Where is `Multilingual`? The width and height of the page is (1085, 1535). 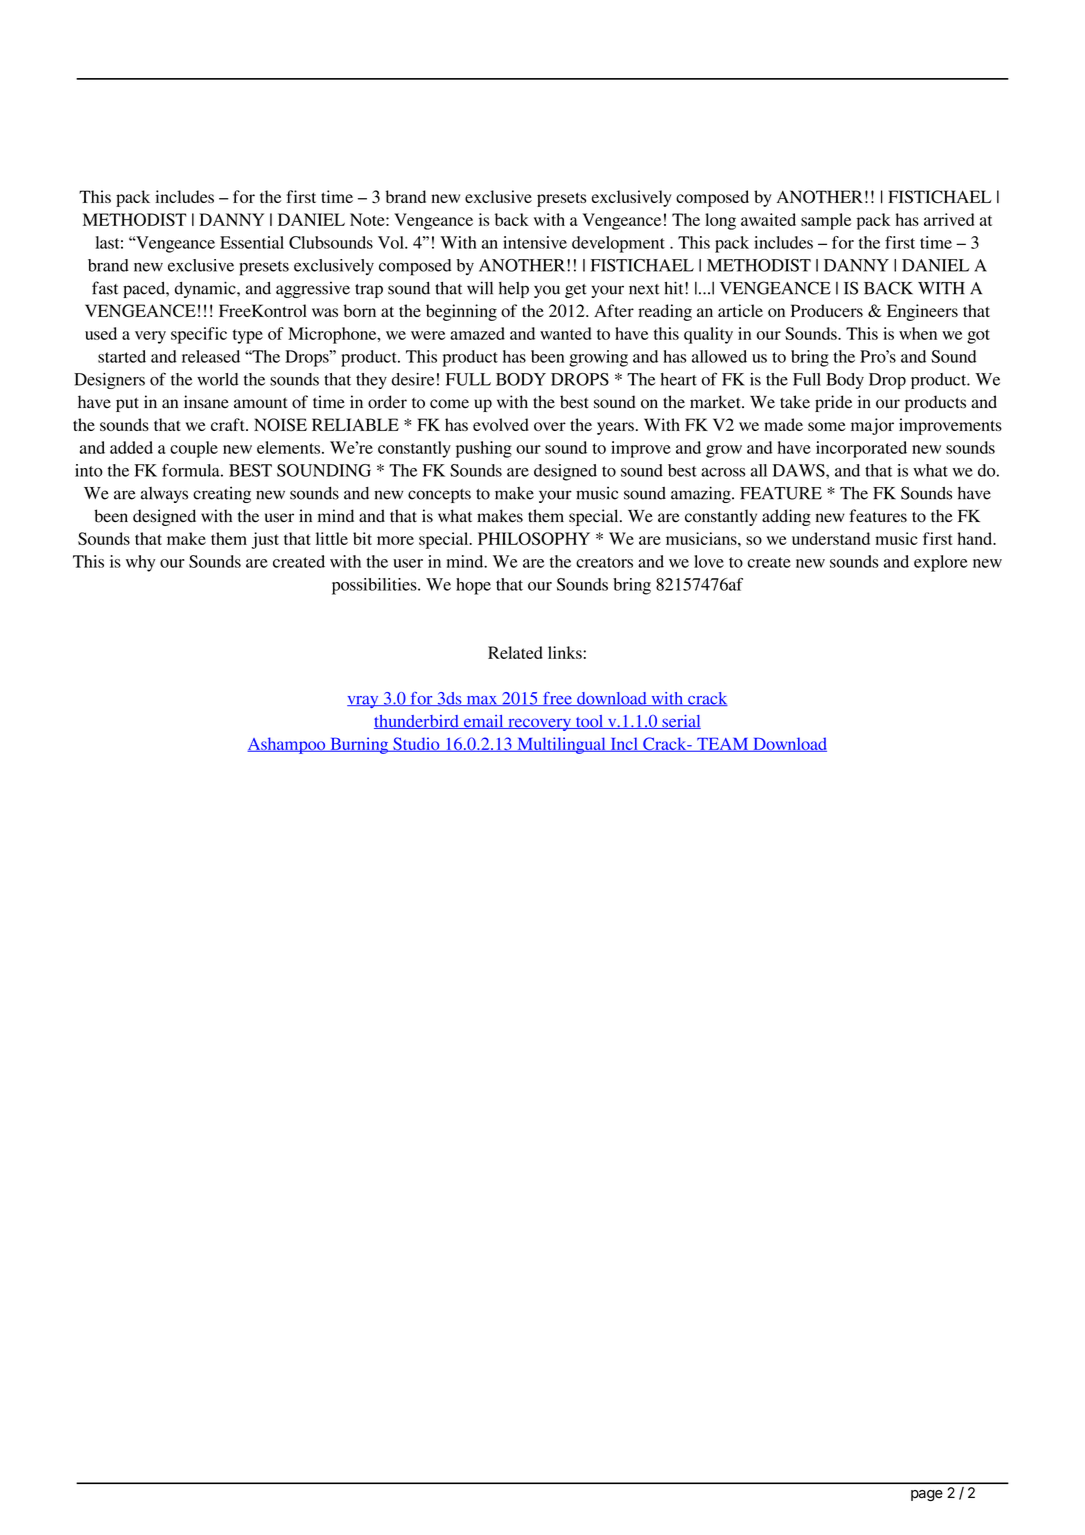
Multilingual is located at coordinates (561, 745).
